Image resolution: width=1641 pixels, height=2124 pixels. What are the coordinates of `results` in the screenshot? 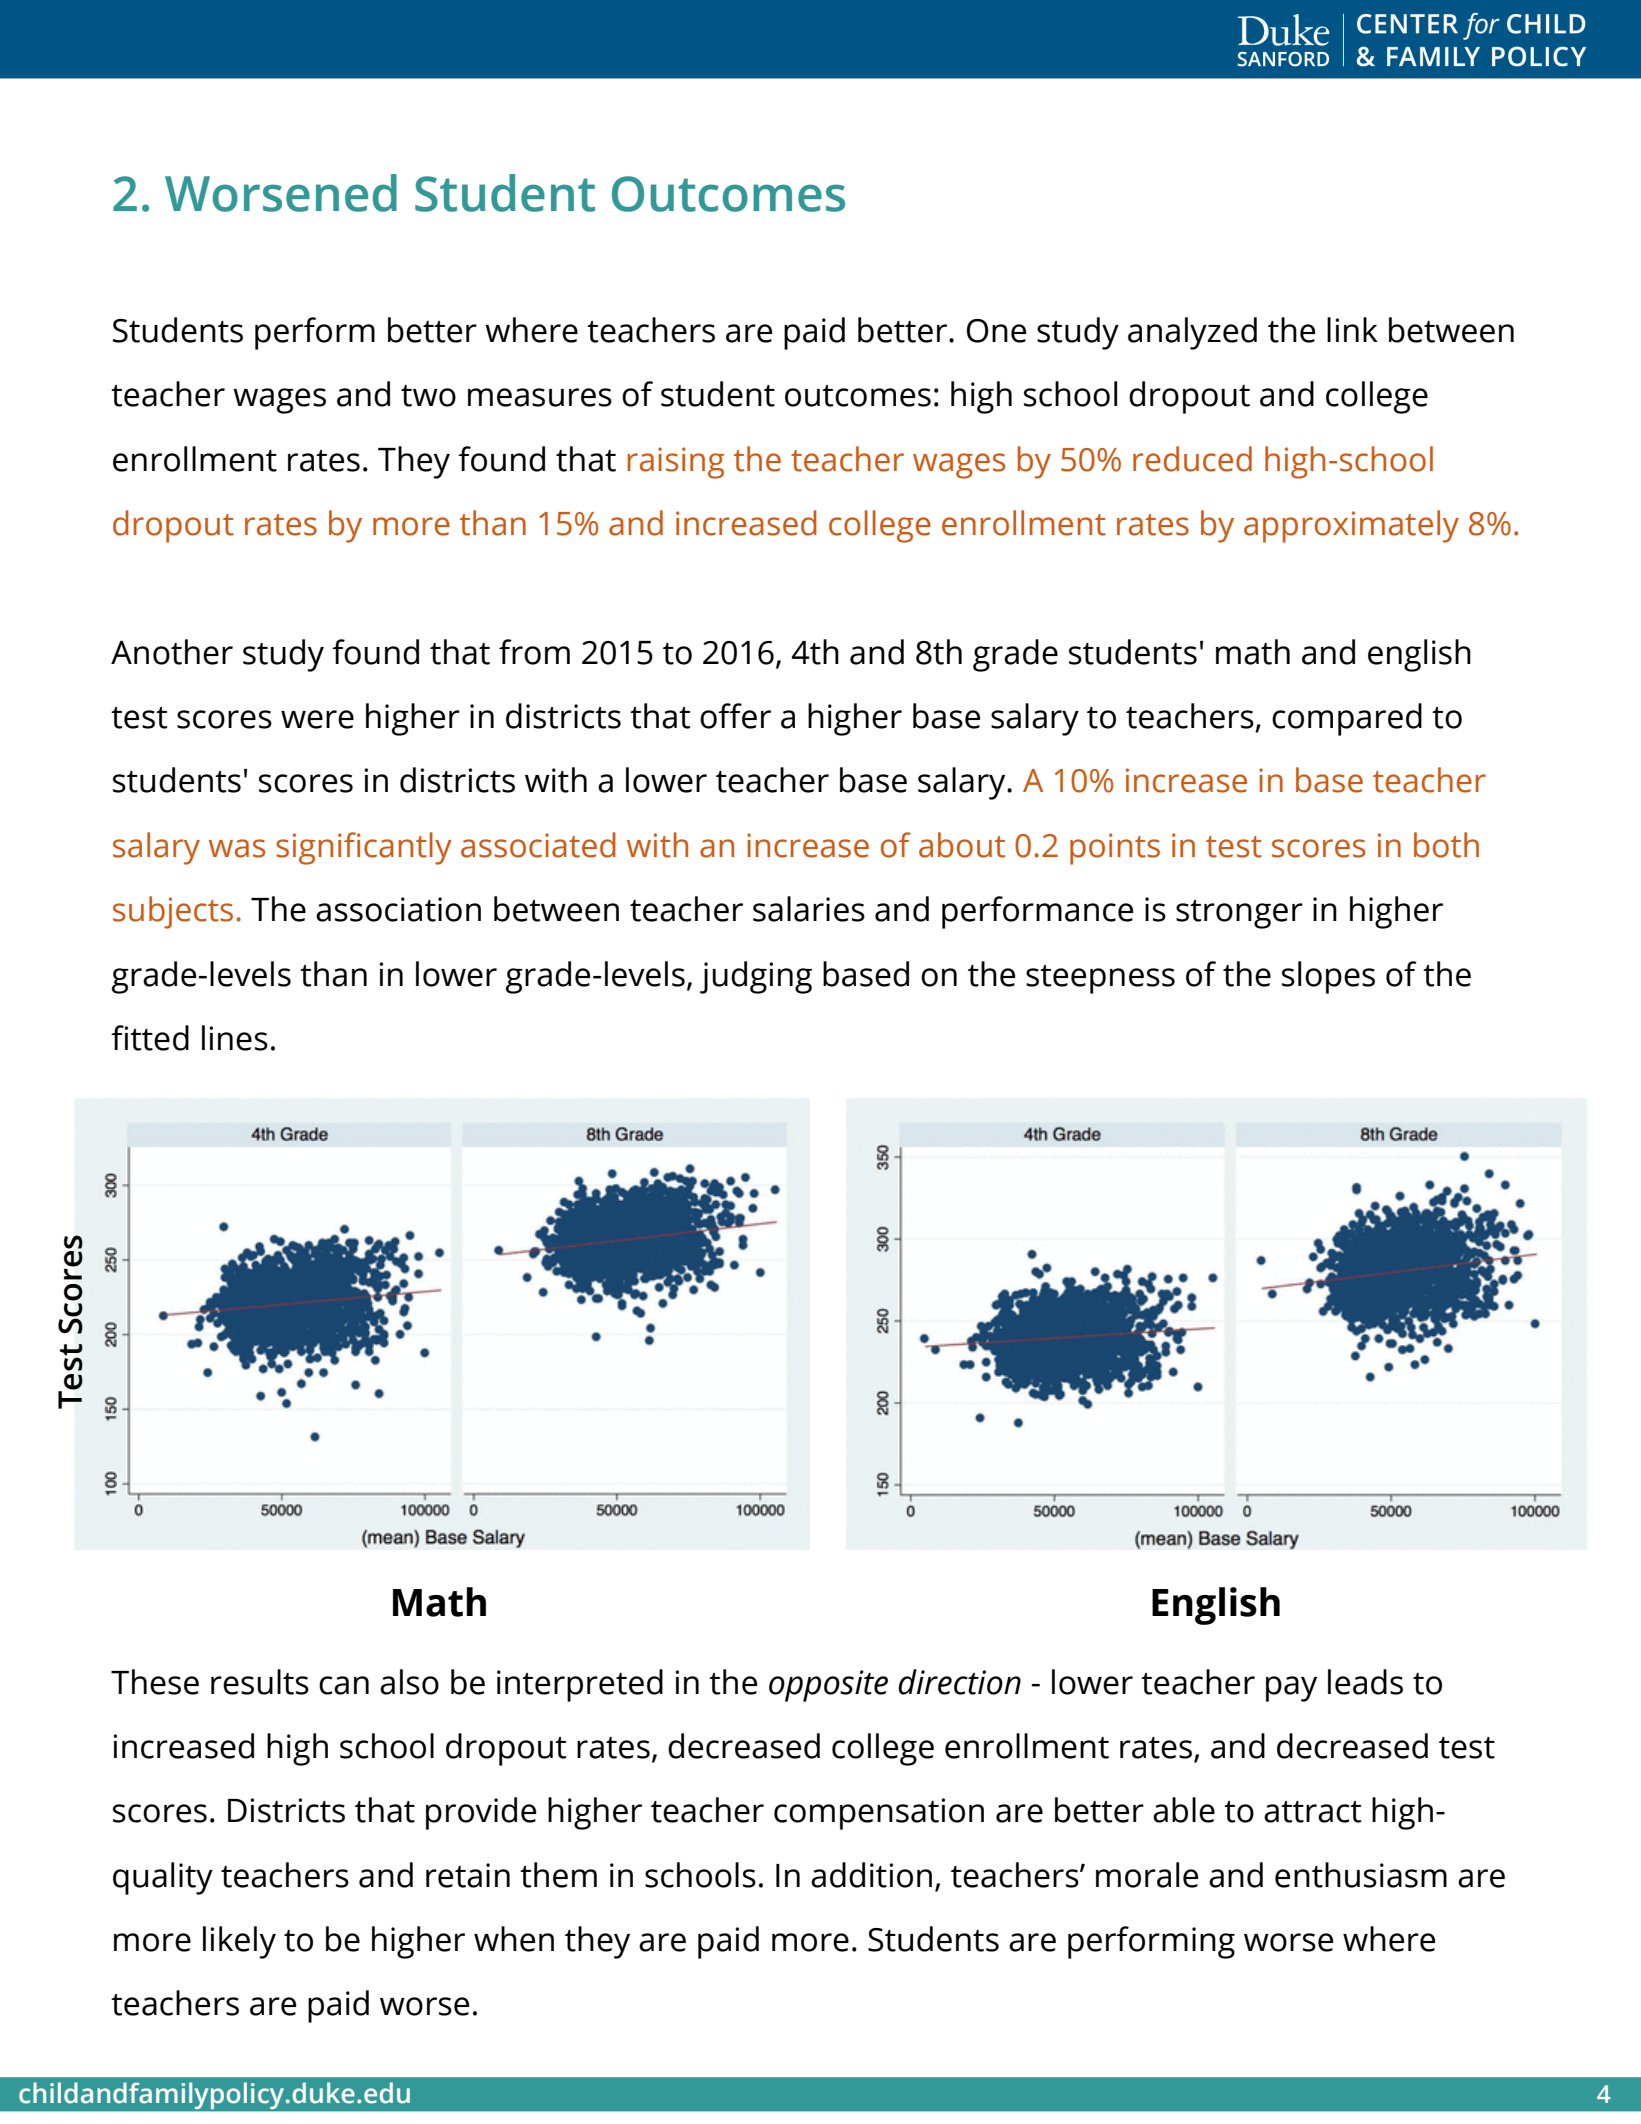 It's located at (260, 1682).
